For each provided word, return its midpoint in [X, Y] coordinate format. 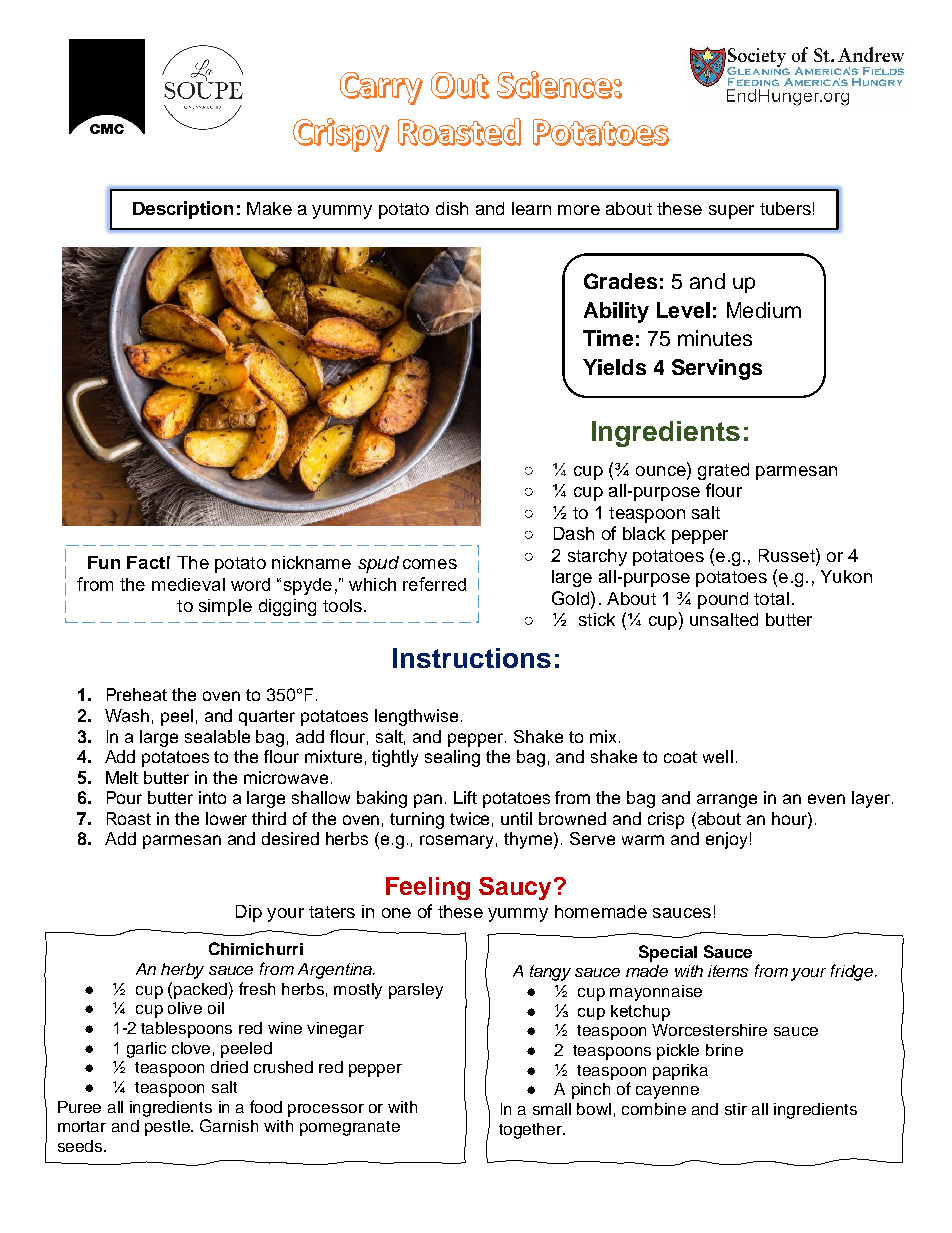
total [771, 598]
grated [723, 471]
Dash [574, 533]
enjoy [726, 840]
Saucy [515, 888]
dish [452, 208]
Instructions [472, 658]
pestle [168, 1128]
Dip [249, 913]
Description [183, 210]
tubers [785, 208]
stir [736, 1109]
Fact [146, 562]
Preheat [137, 694]
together [532, 1131]
